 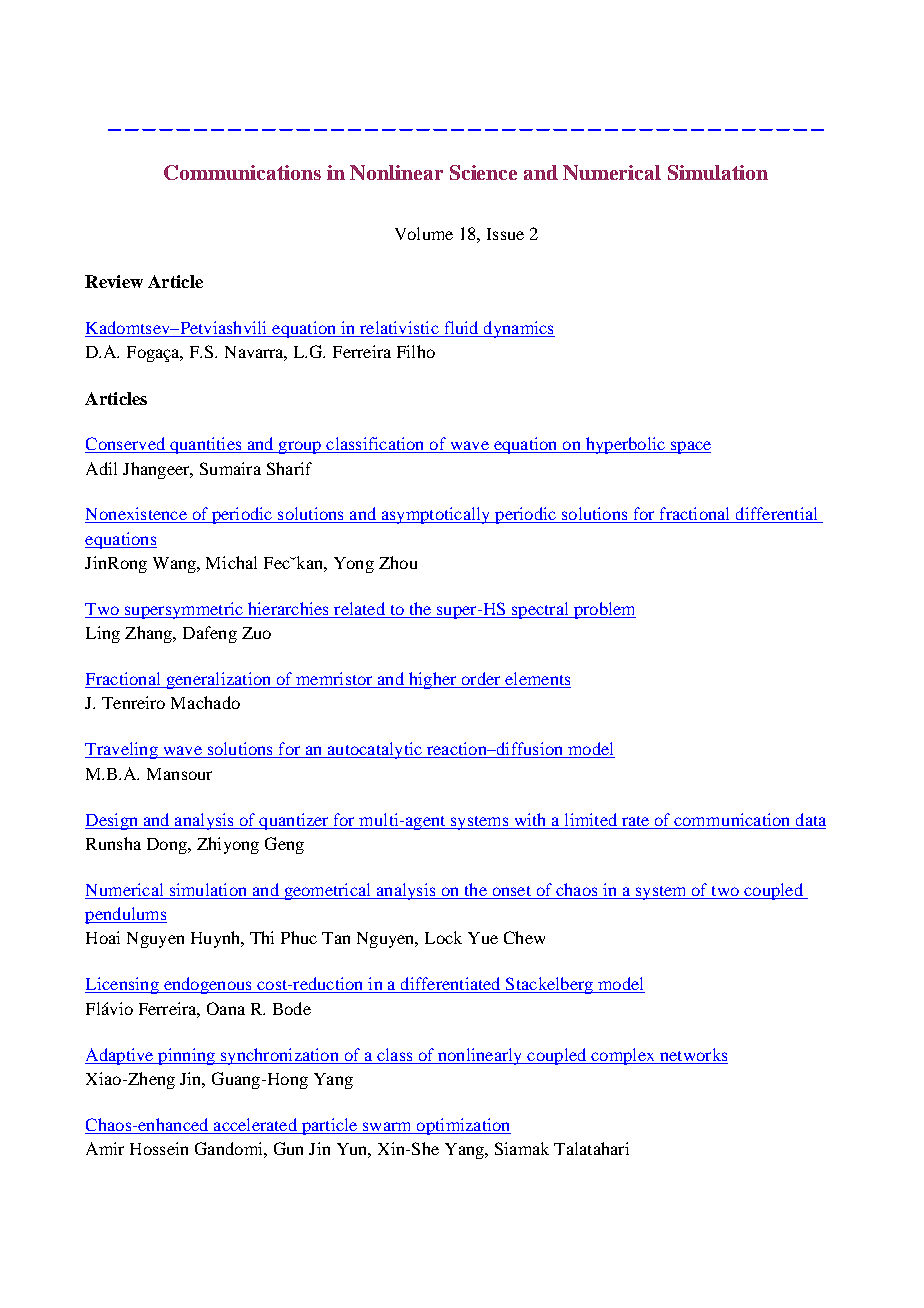 I want to click on with, so click(x=530, y=819).
